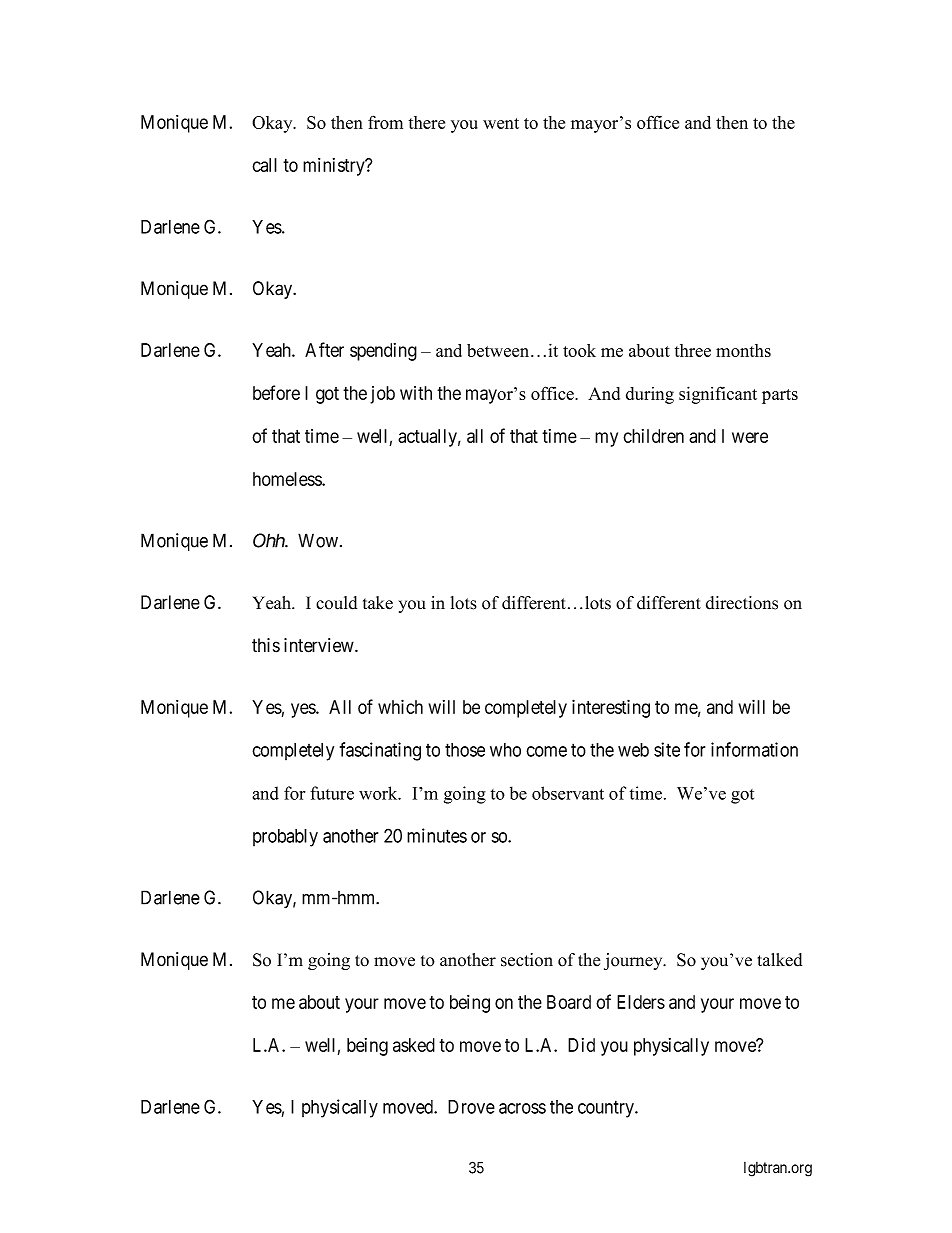  Describe the element at coordinates (501, 123) in the document. I see `went` at that location.
